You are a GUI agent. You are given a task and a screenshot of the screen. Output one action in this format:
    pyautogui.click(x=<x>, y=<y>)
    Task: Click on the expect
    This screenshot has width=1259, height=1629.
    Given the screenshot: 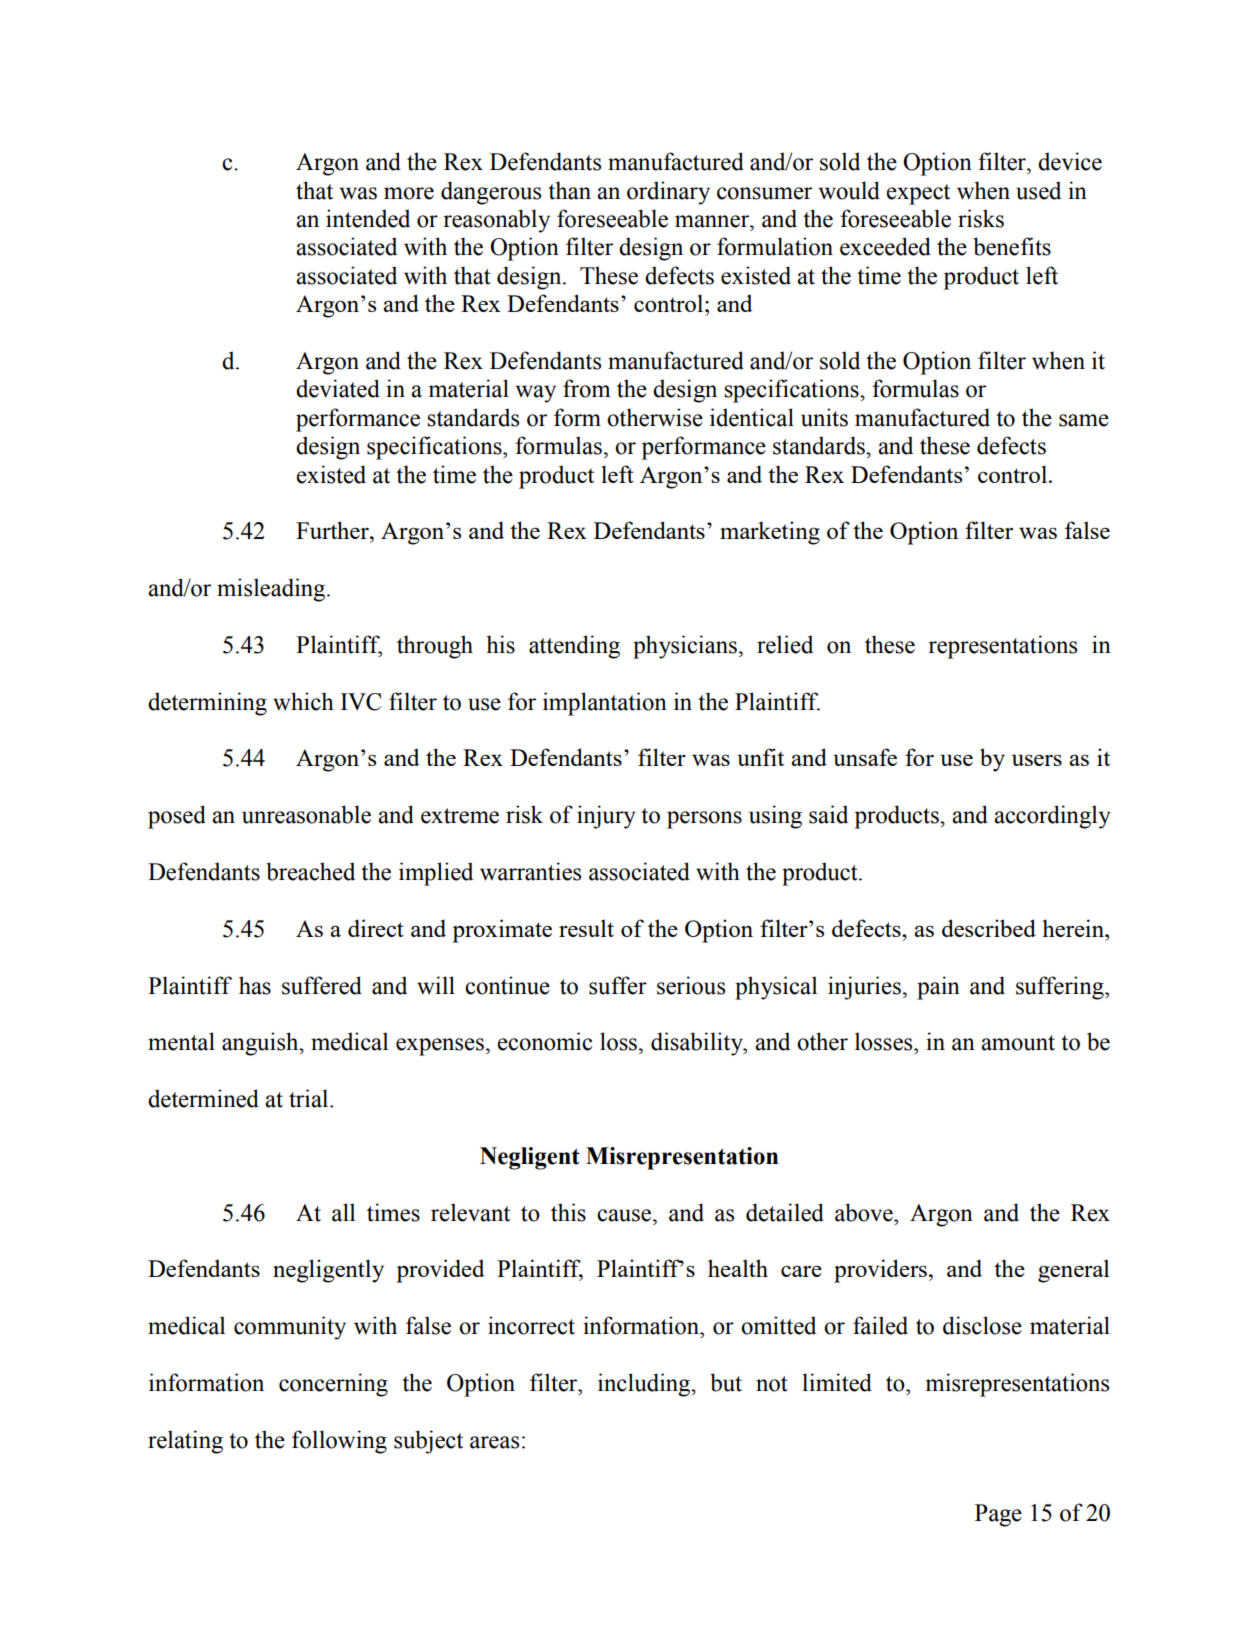 What is the action you would take?
    pyautogui.click(x=918, y=194)
